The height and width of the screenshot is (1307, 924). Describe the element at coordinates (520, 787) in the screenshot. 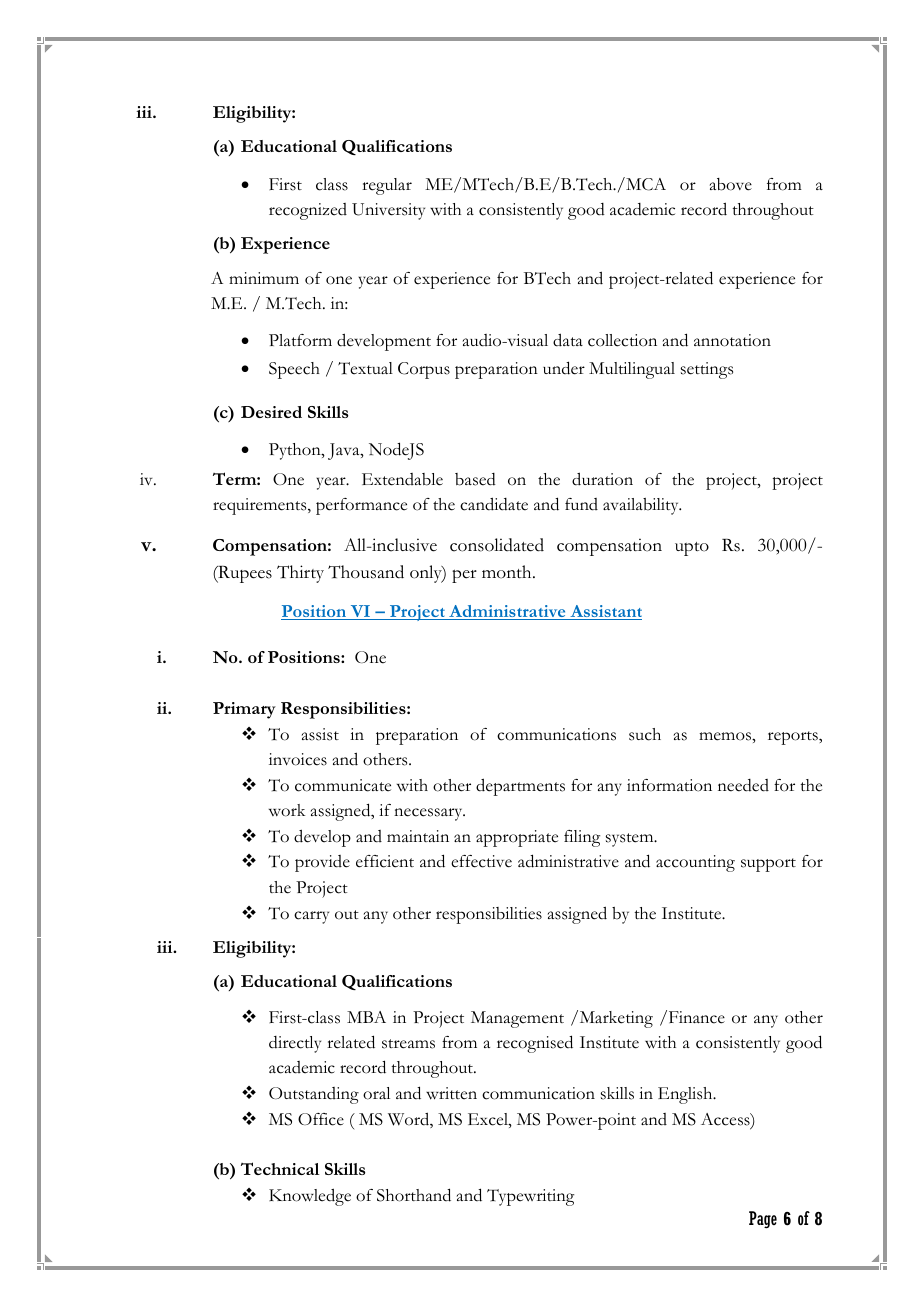

I see `departments` at that location.
